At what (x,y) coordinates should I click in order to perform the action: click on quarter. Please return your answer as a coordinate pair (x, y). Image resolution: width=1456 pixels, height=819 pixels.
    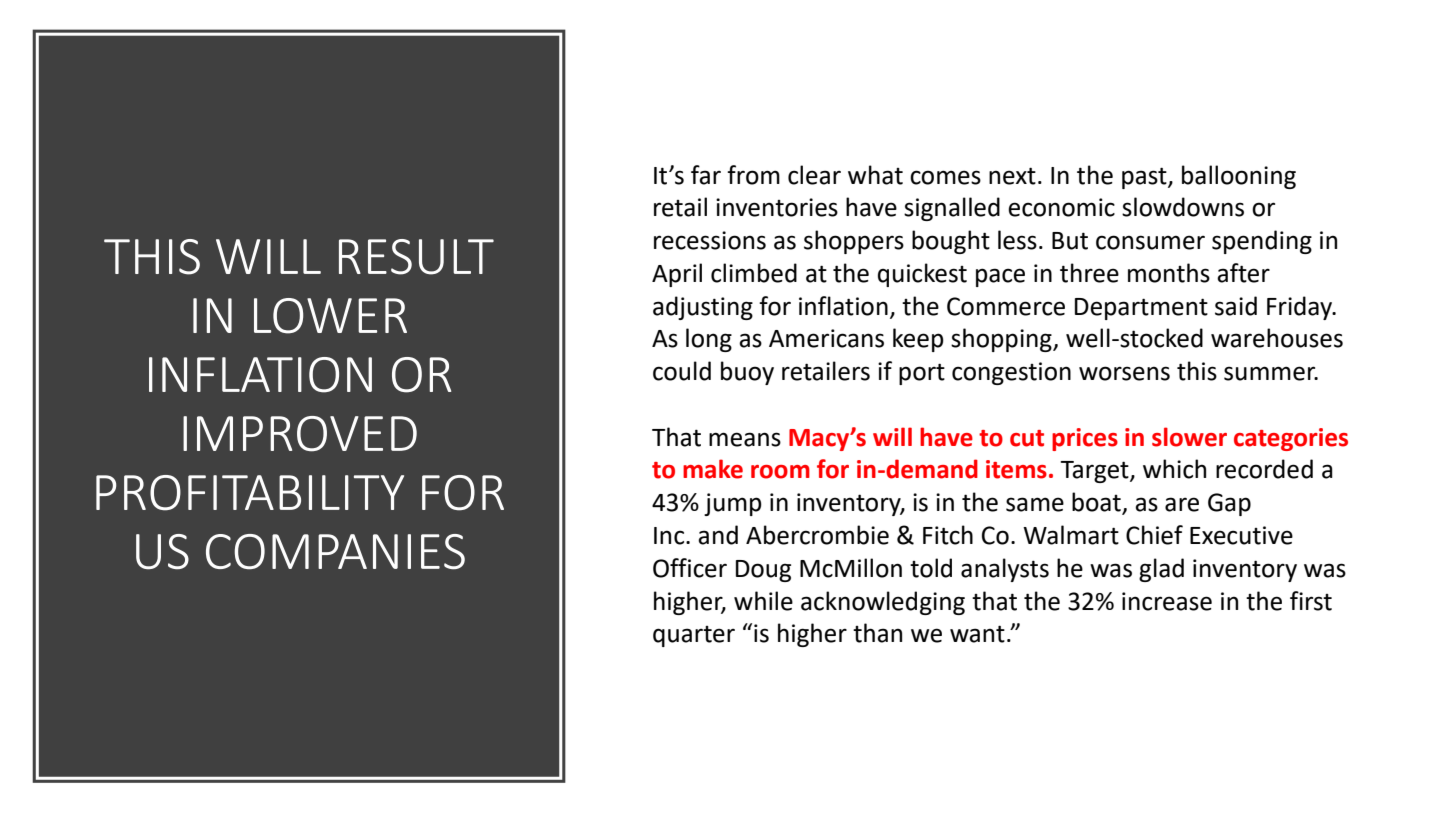
    Looking at the image, I should click on (694, 636).
